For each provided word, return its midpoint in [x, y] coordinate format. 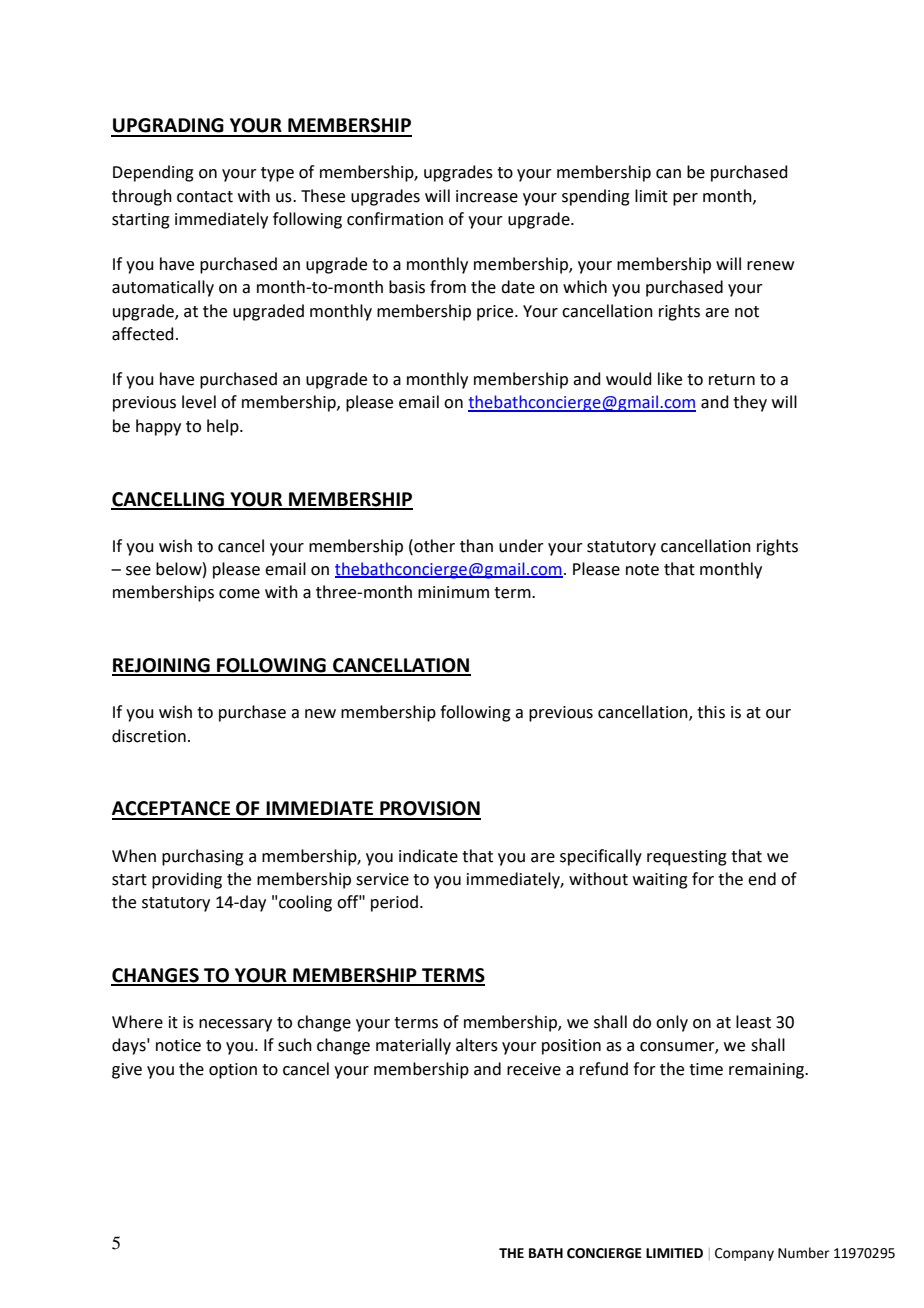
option [233, 1071]
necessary [235, 1025]
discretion [149, 736]
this [711, 712]
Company [744, 1254]
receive [534, 1069]
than [476, 546]
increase [487, 196]
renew [770, 266]
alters [477, 1045]
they [750, 403]
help [224, 427]
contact [205, 197]
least [753, 1022]
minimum [453, 592]
